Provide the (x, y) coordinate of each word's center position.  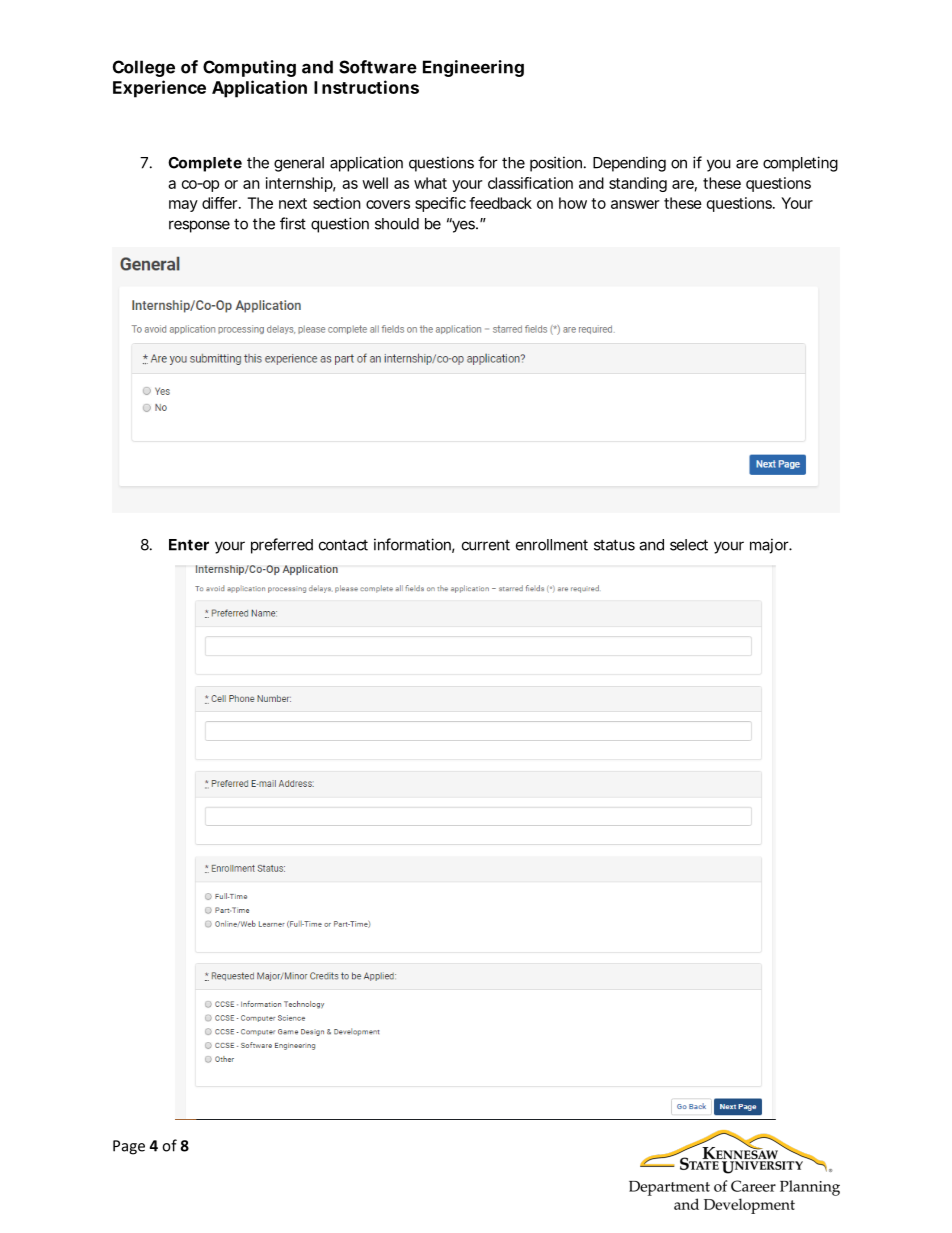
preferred (282, 546)
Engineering (473, 68)
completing (800, 164)
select (689, 545)
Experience (159, 89)
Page (129, 1147)
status (614, 545)
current (486, 545)
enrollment (552, 545)
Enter (189, 545)
